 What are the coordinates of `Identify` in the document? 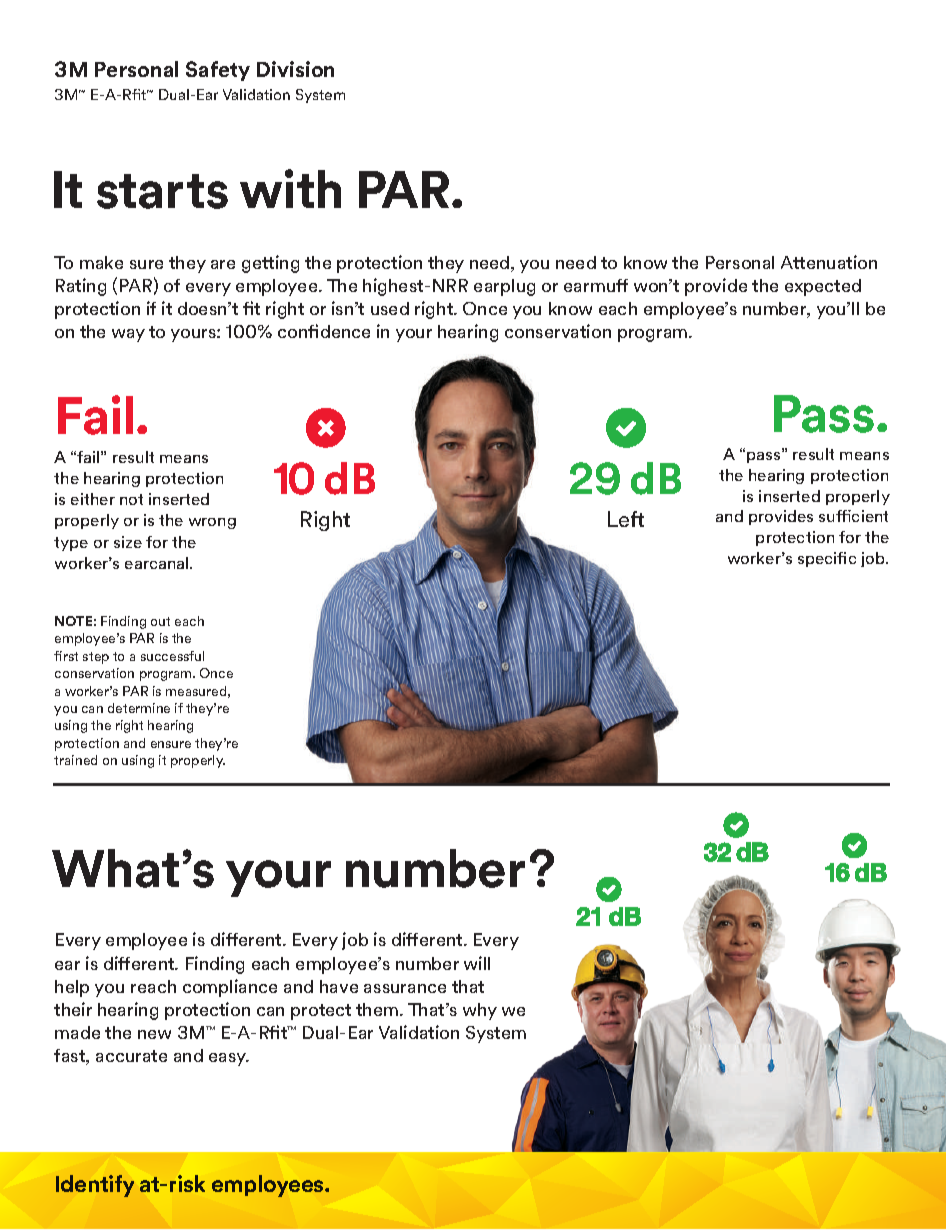 It's located at (95, 1186).
